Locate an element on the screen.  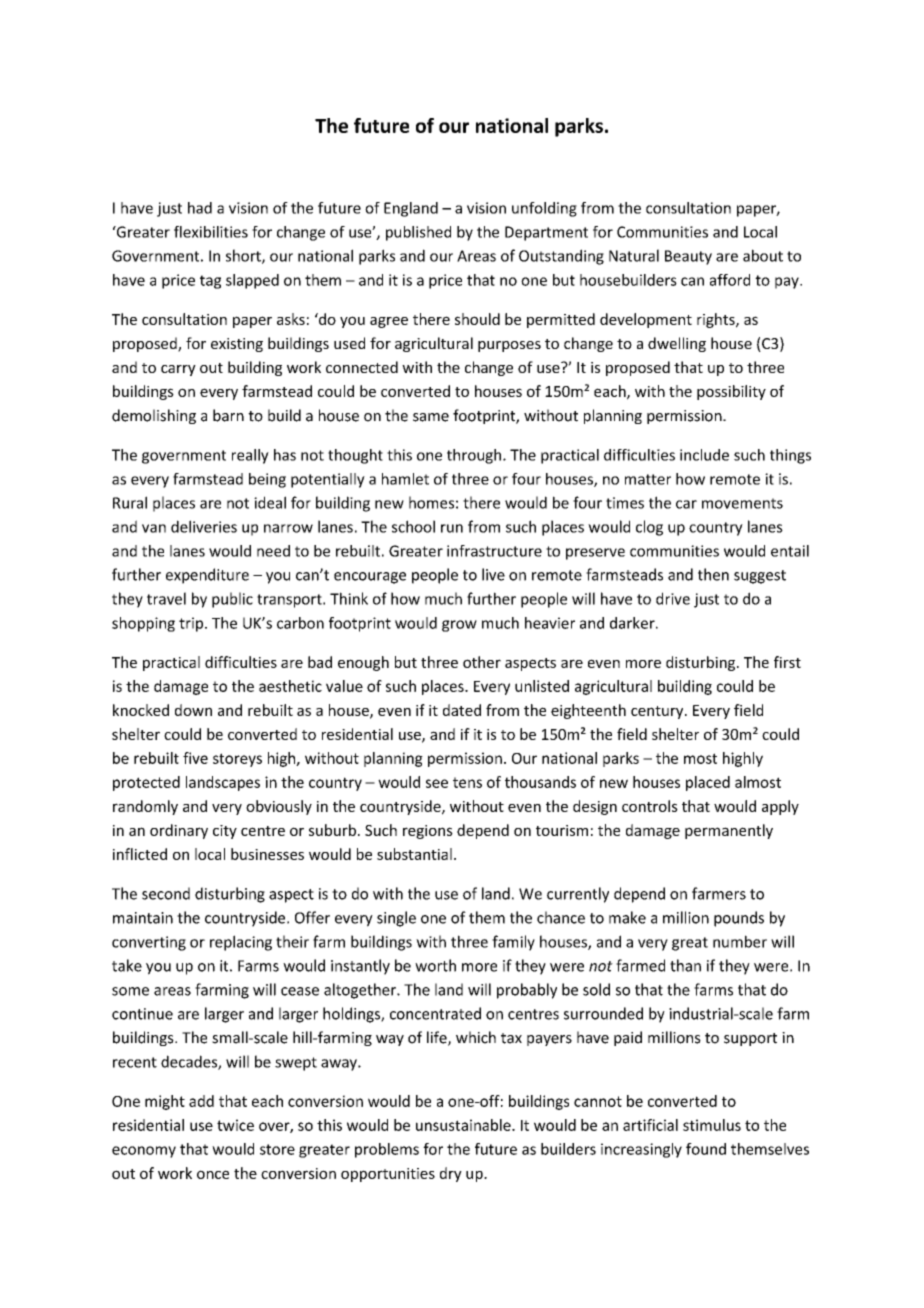
published is located at coordinates (418, 233).
